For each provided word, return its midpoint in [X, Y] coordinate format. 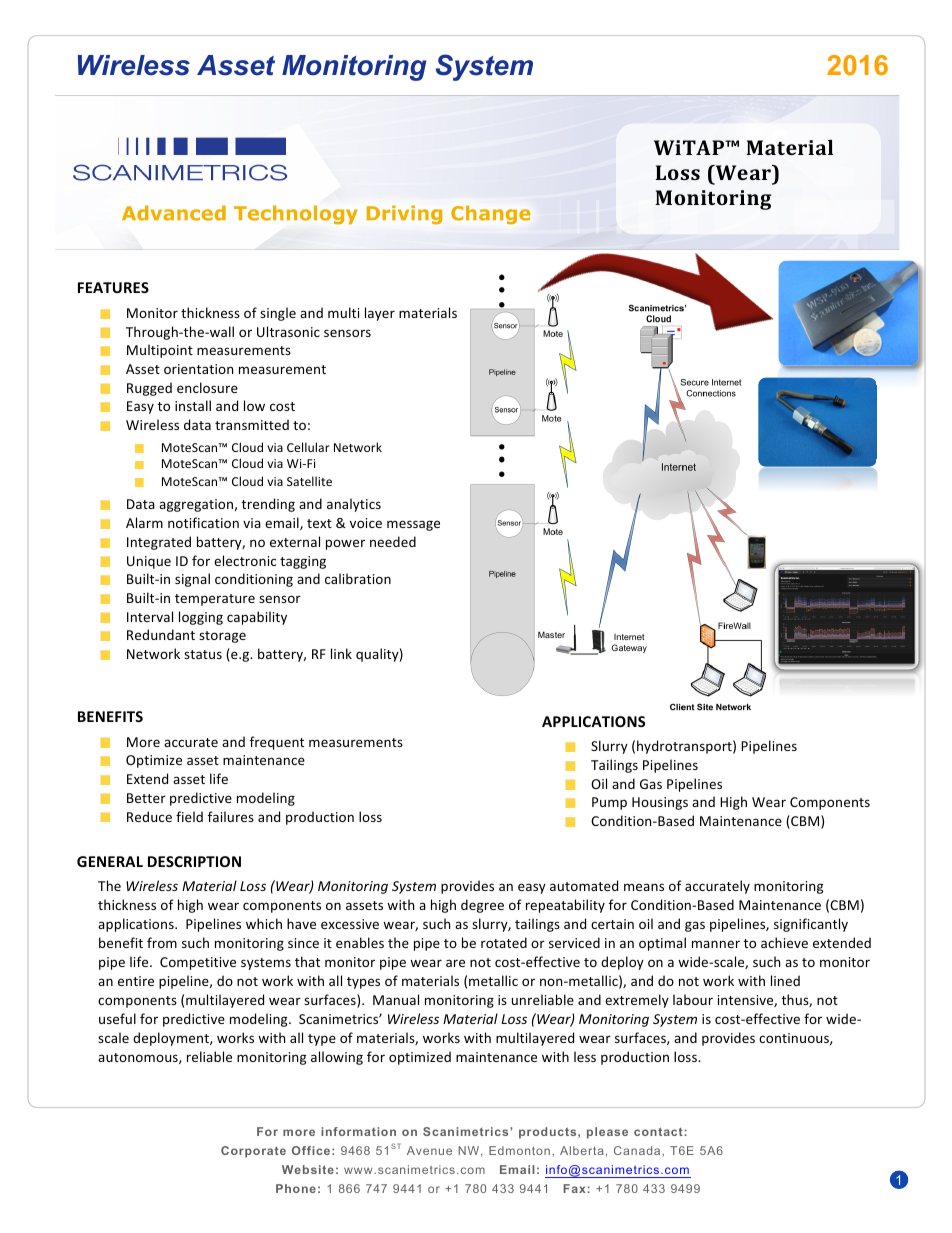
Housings [660, 803]
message [413, 525]
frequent [277, 743]
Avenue [429, 1150]
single [278, 314]
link [341, 653]
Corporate [253, 1152]
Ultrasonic [288, 331]
